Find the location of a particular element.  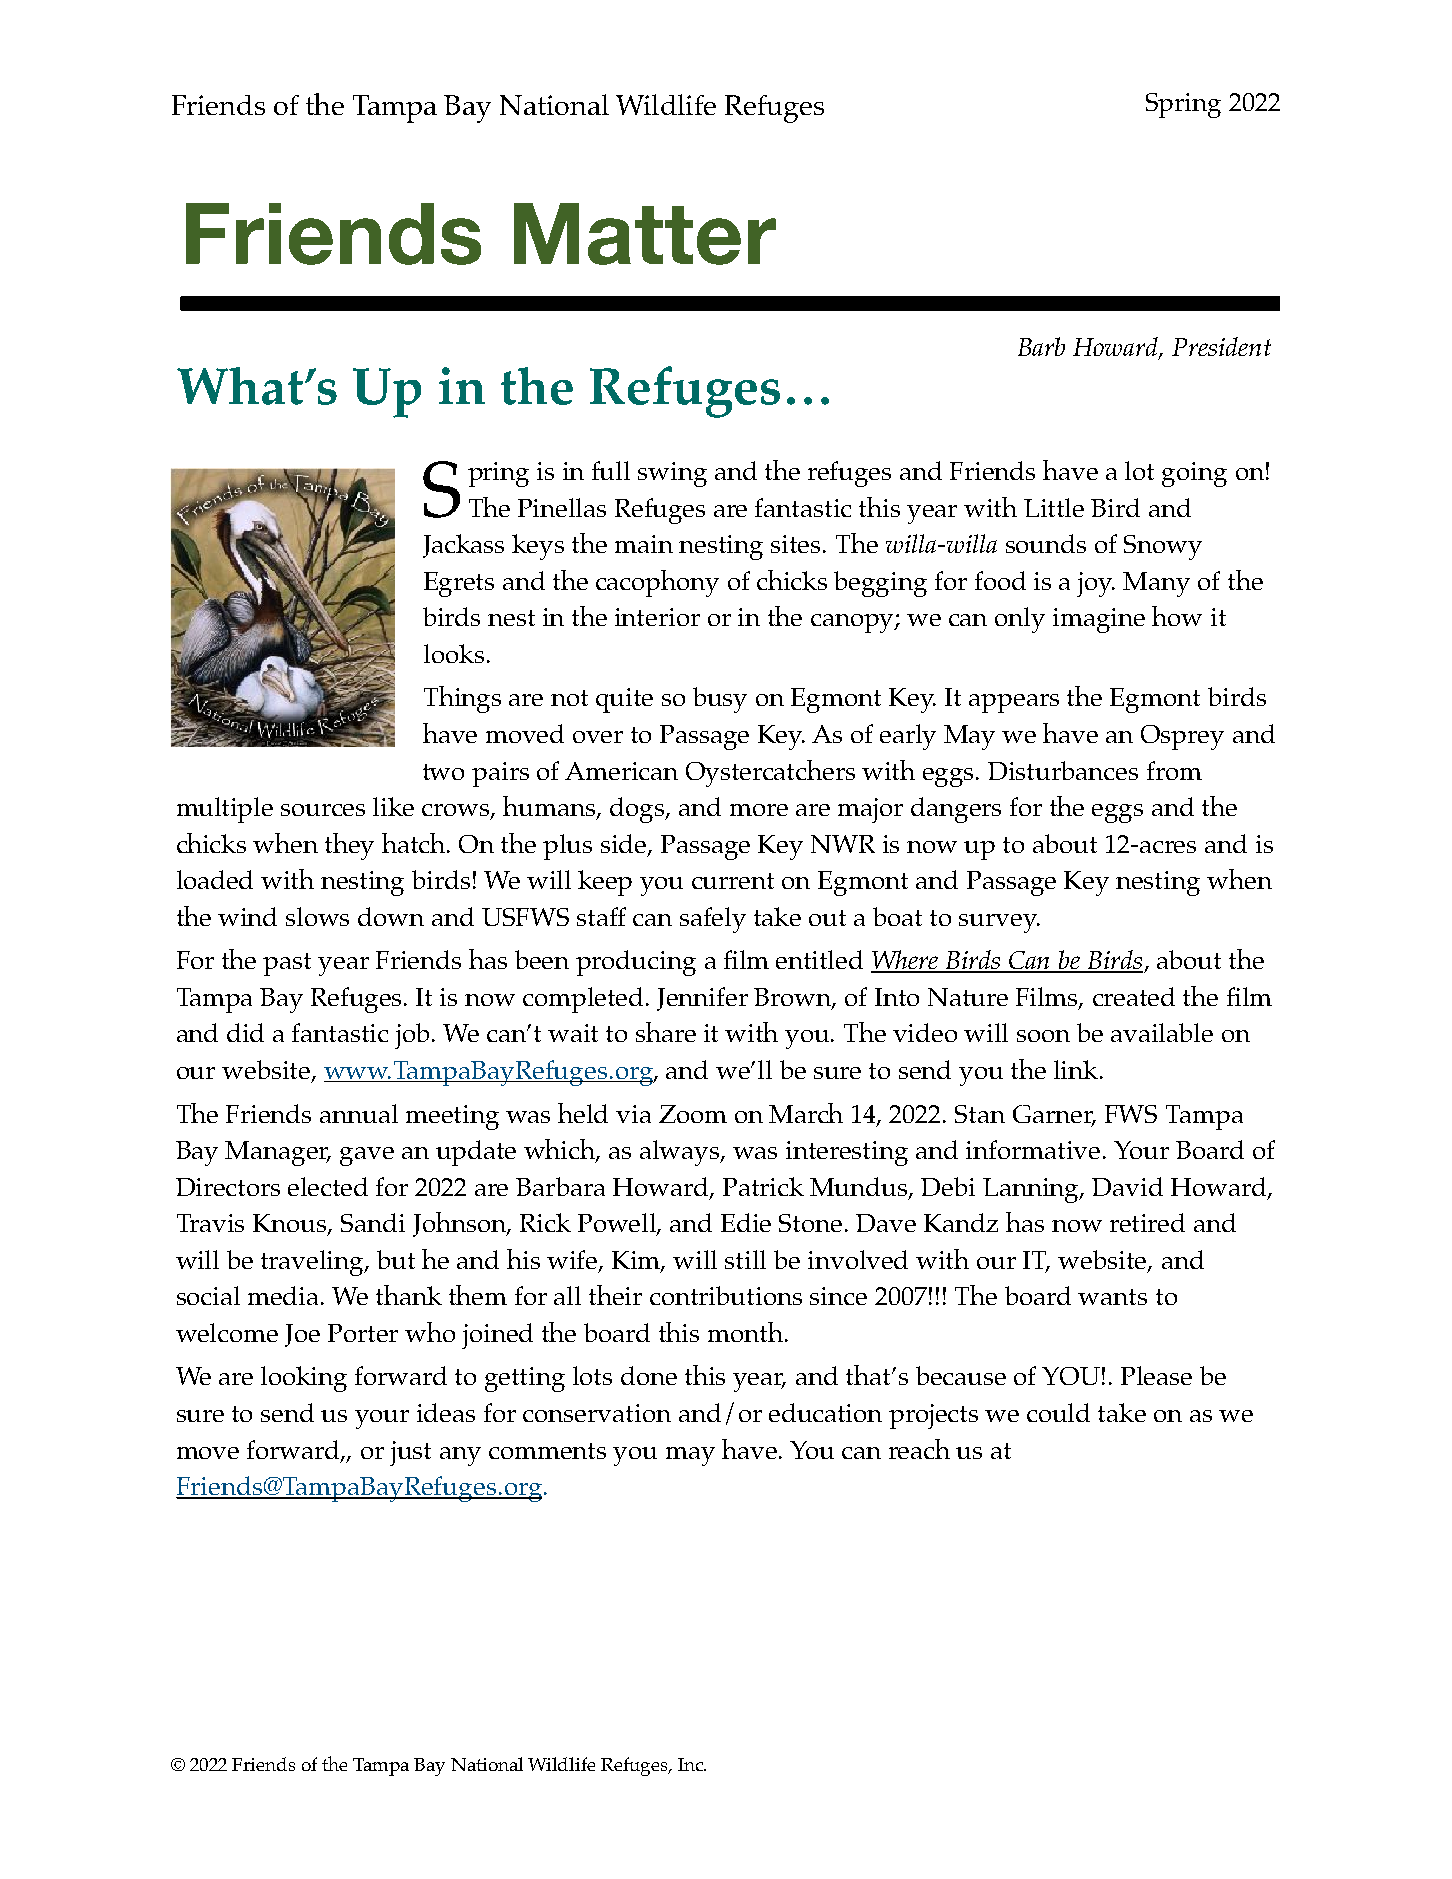

Matter is located at coordinates (645, 234).
